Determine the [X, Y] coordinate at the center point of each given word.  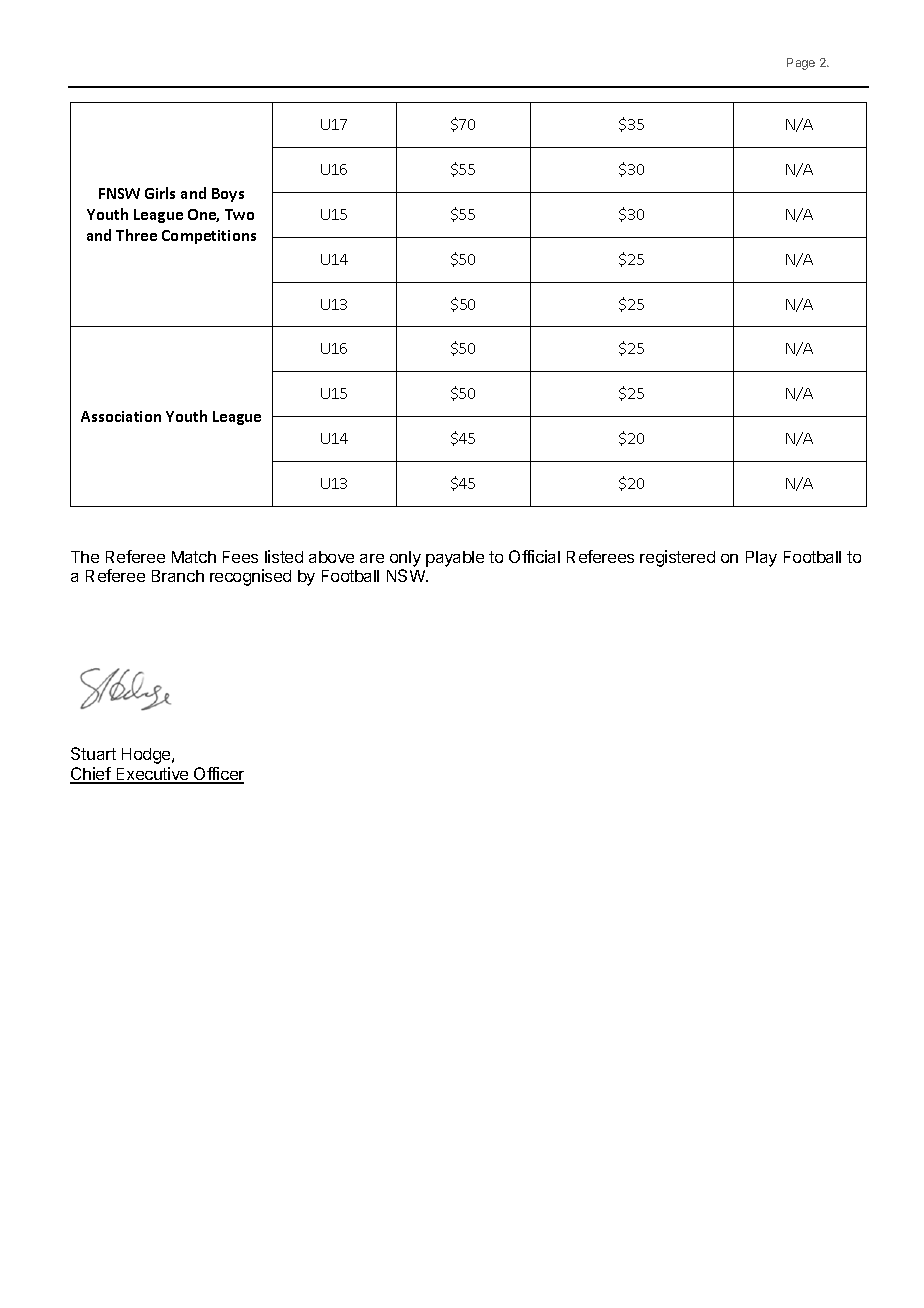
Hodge [147, 756]
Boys [228, 195]
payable [455, 559]
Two [239, 214]
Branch [178, 576]
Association [121, 416]
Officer [218, 775]
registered [677, 558]
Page [801, 64]
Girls [160, 193]
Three [136, 235]
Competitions [209, 237]
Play [761, 559]
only [405, 559]
